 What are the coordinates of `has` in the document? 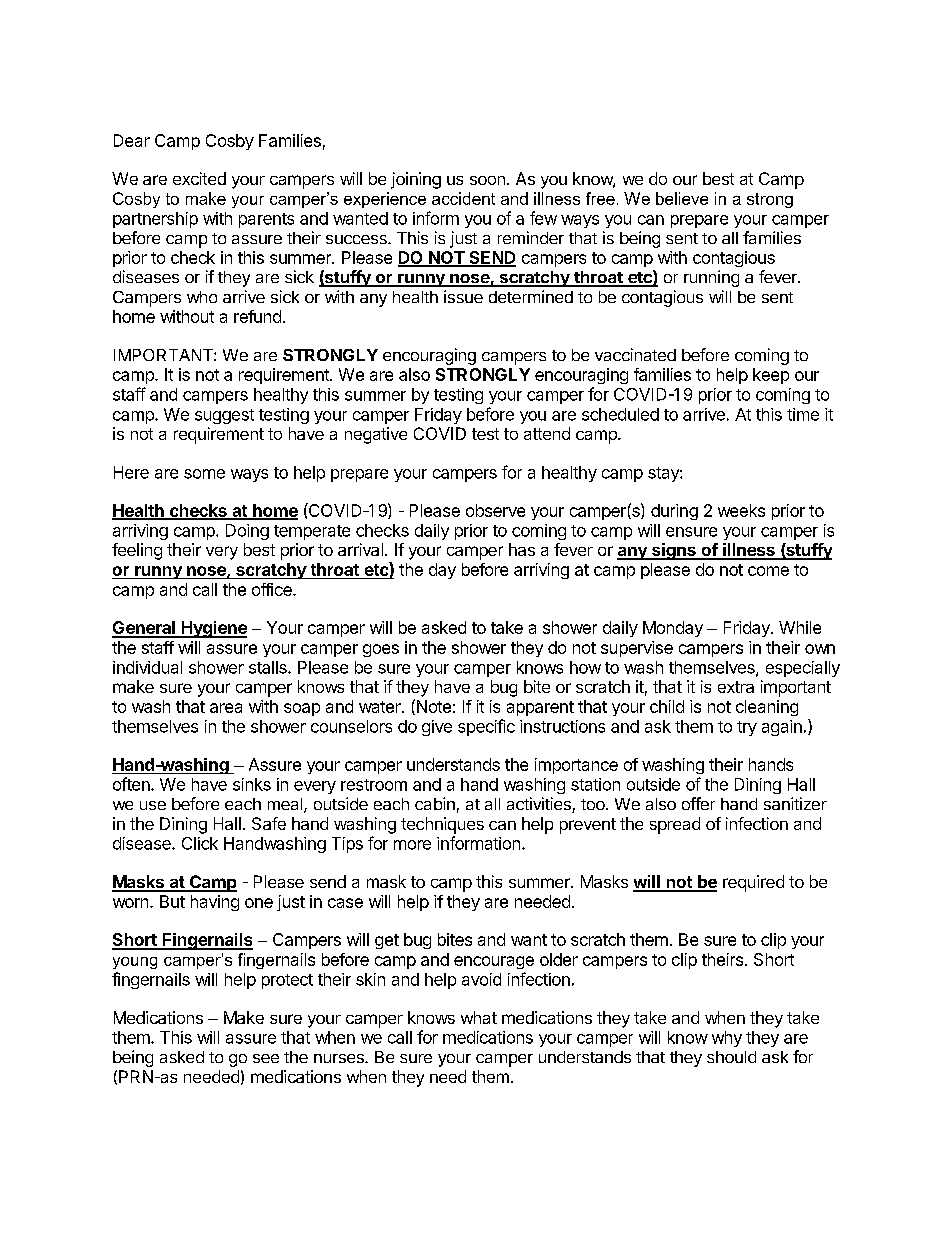 It's located at (522, 549).
